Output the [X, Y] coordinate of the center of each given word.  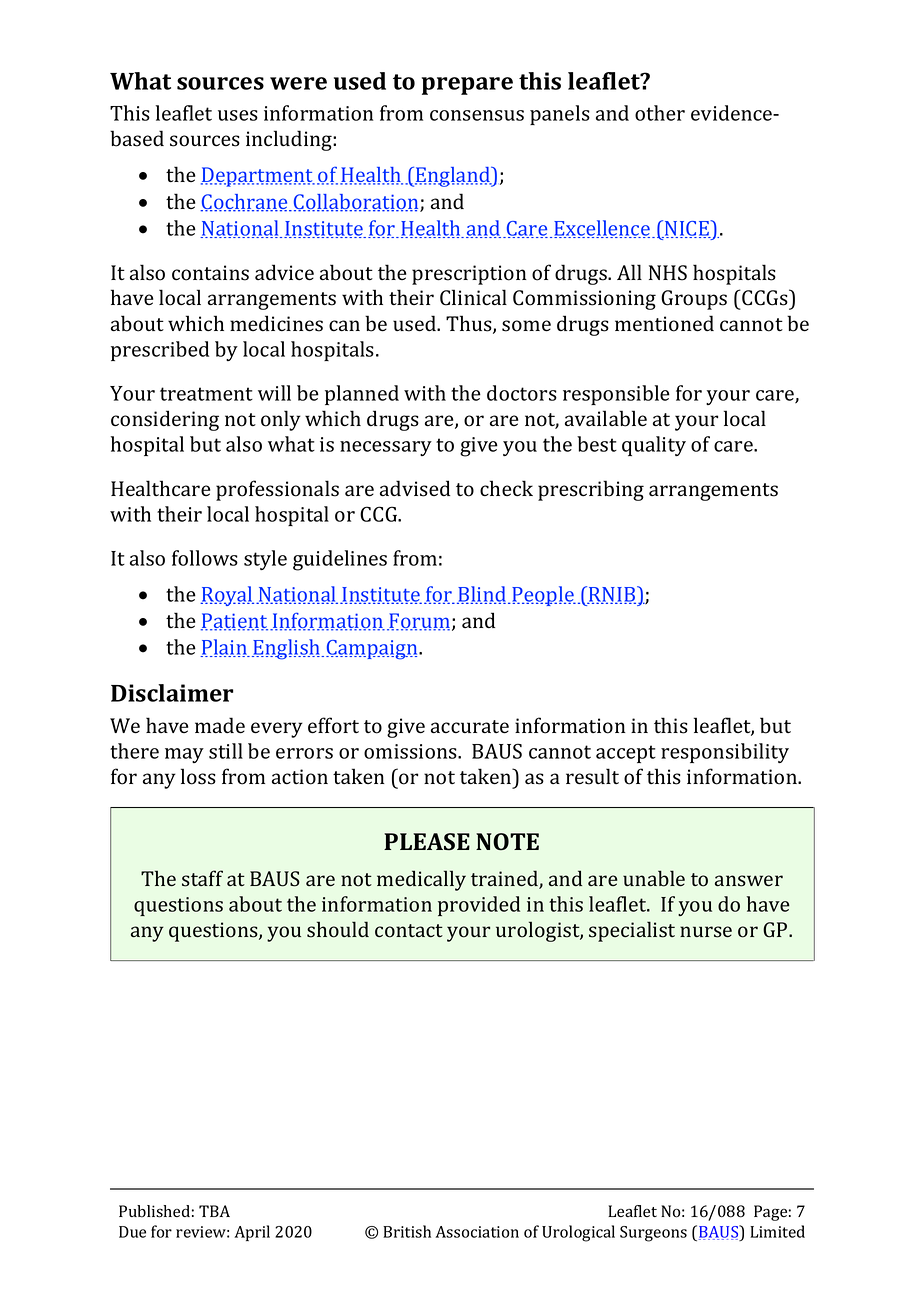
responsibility [725, 753]
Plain [224, 648]
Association [477, 1232]
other [660, 113]
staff [202, 878]
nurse [706, 932]
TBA [214, 1211]
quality [654, 446]
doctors [522, 393]
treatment [206, 394]
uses [238, 115]
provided [479, 906]
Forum [418, 622]
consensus [477, 115]
